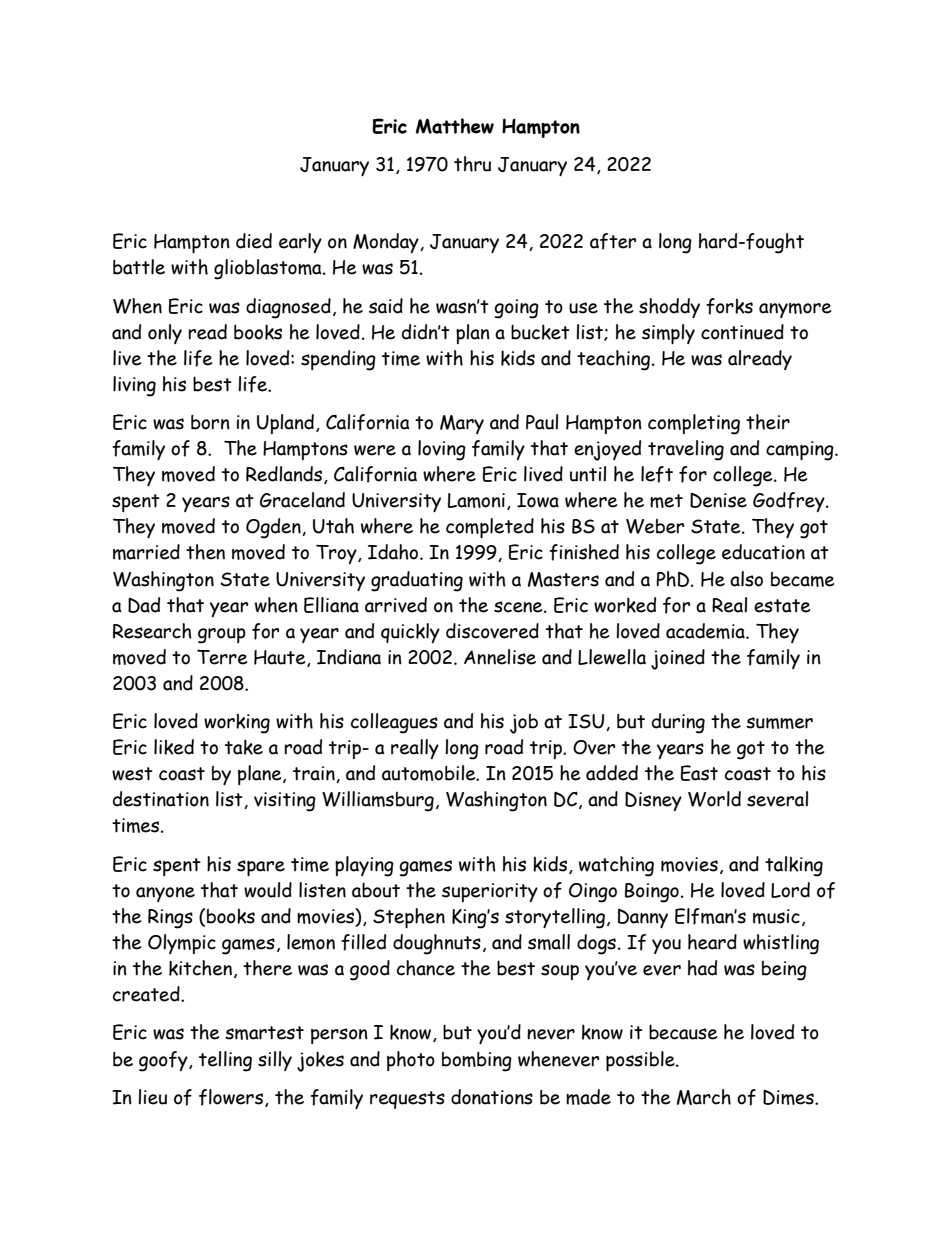  What do you see at coordinates (244, 747) in the document?
I see `take` at bounding box center [244, 747].
